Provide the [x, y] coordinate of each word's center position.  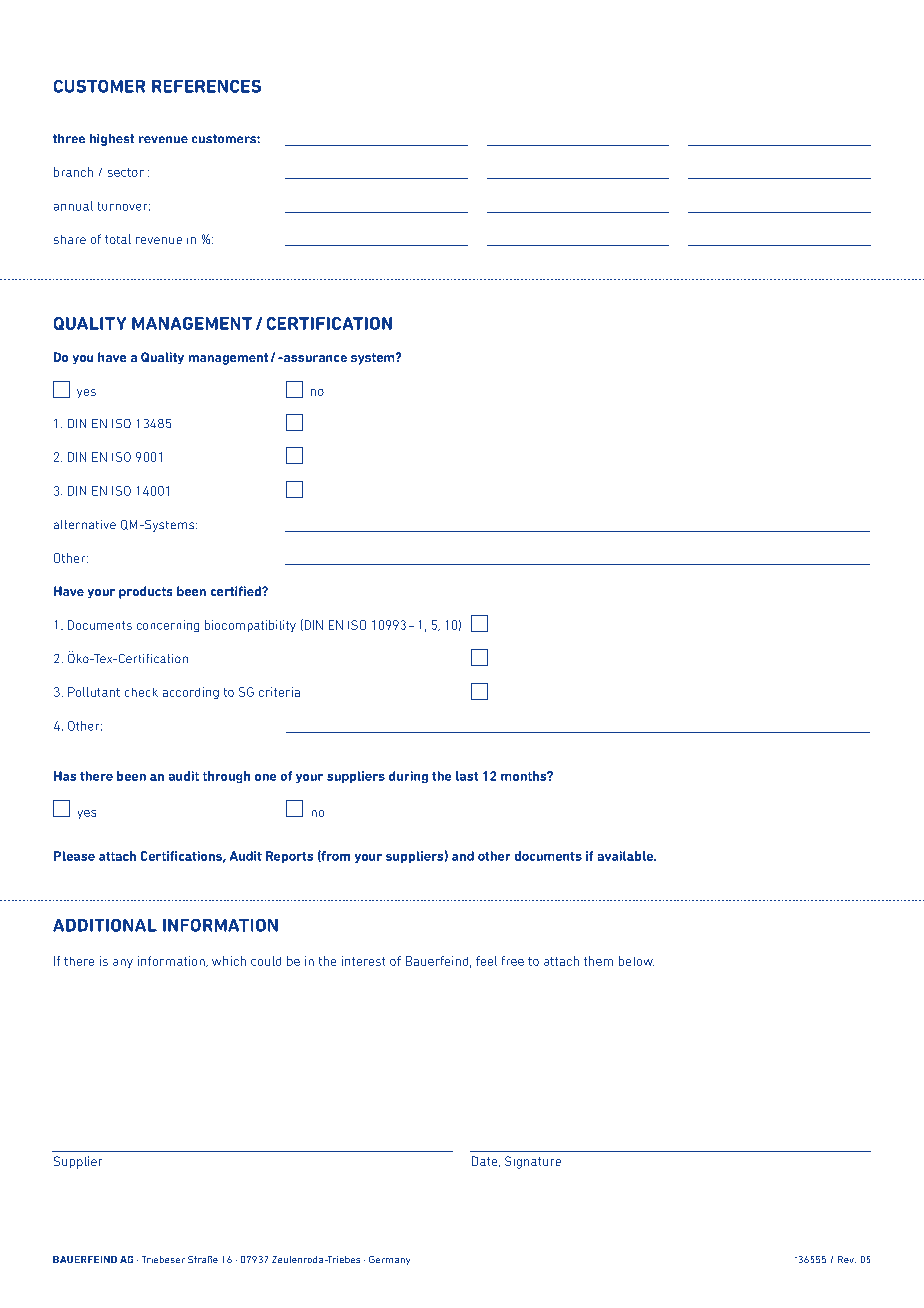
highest [112, 140]
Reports [289, 857]
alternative [85, 524]
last [467, 776]
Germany [389, 1260]
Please [74, 856]
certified [237, 591]
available [626, 856]
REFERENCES [206, 86]
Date [486, 1161]
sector [126, 172]
